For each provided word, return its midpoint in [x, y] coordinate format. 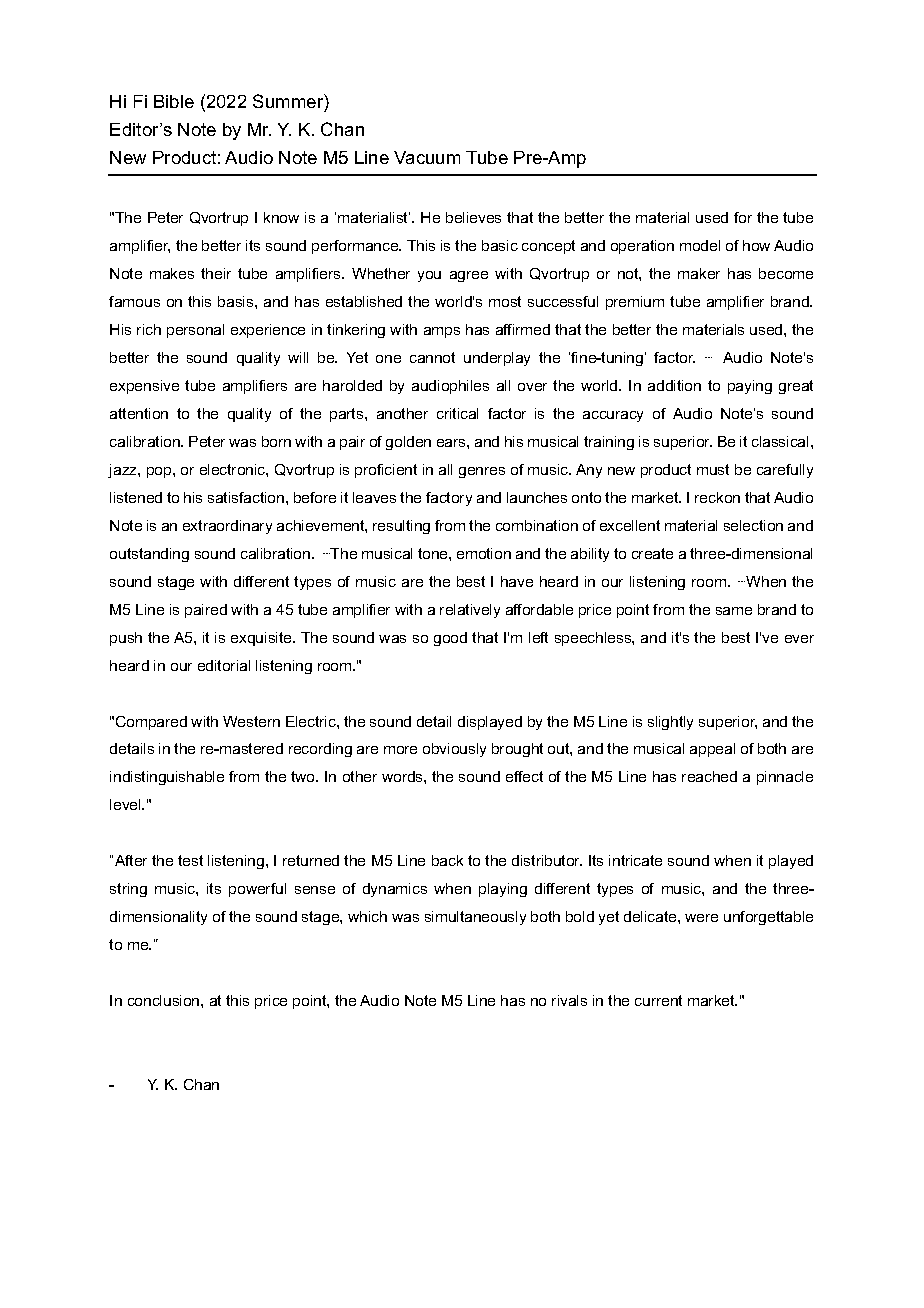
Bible [174, 101]
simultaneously [475, 918]
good [450, 639]
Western [251, 721]
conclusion [165, 1000]
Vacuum [427, 157]
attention [139, 413]
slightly [670, 723]
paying [750, 387]
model [700, 245]
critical [457, 413]
